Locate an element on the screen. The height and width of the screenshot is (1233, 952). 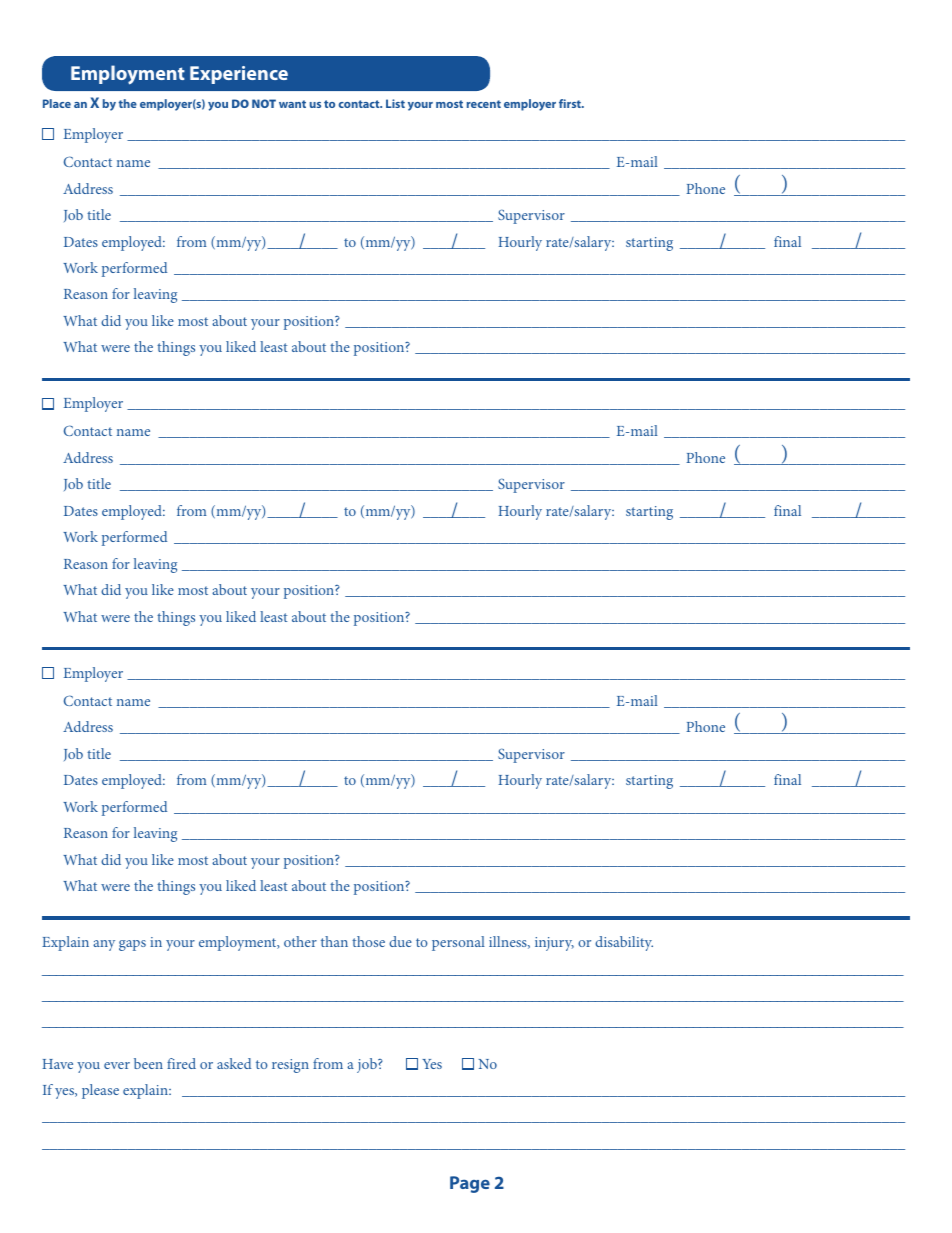
than is located at coordinates (334, 941).
